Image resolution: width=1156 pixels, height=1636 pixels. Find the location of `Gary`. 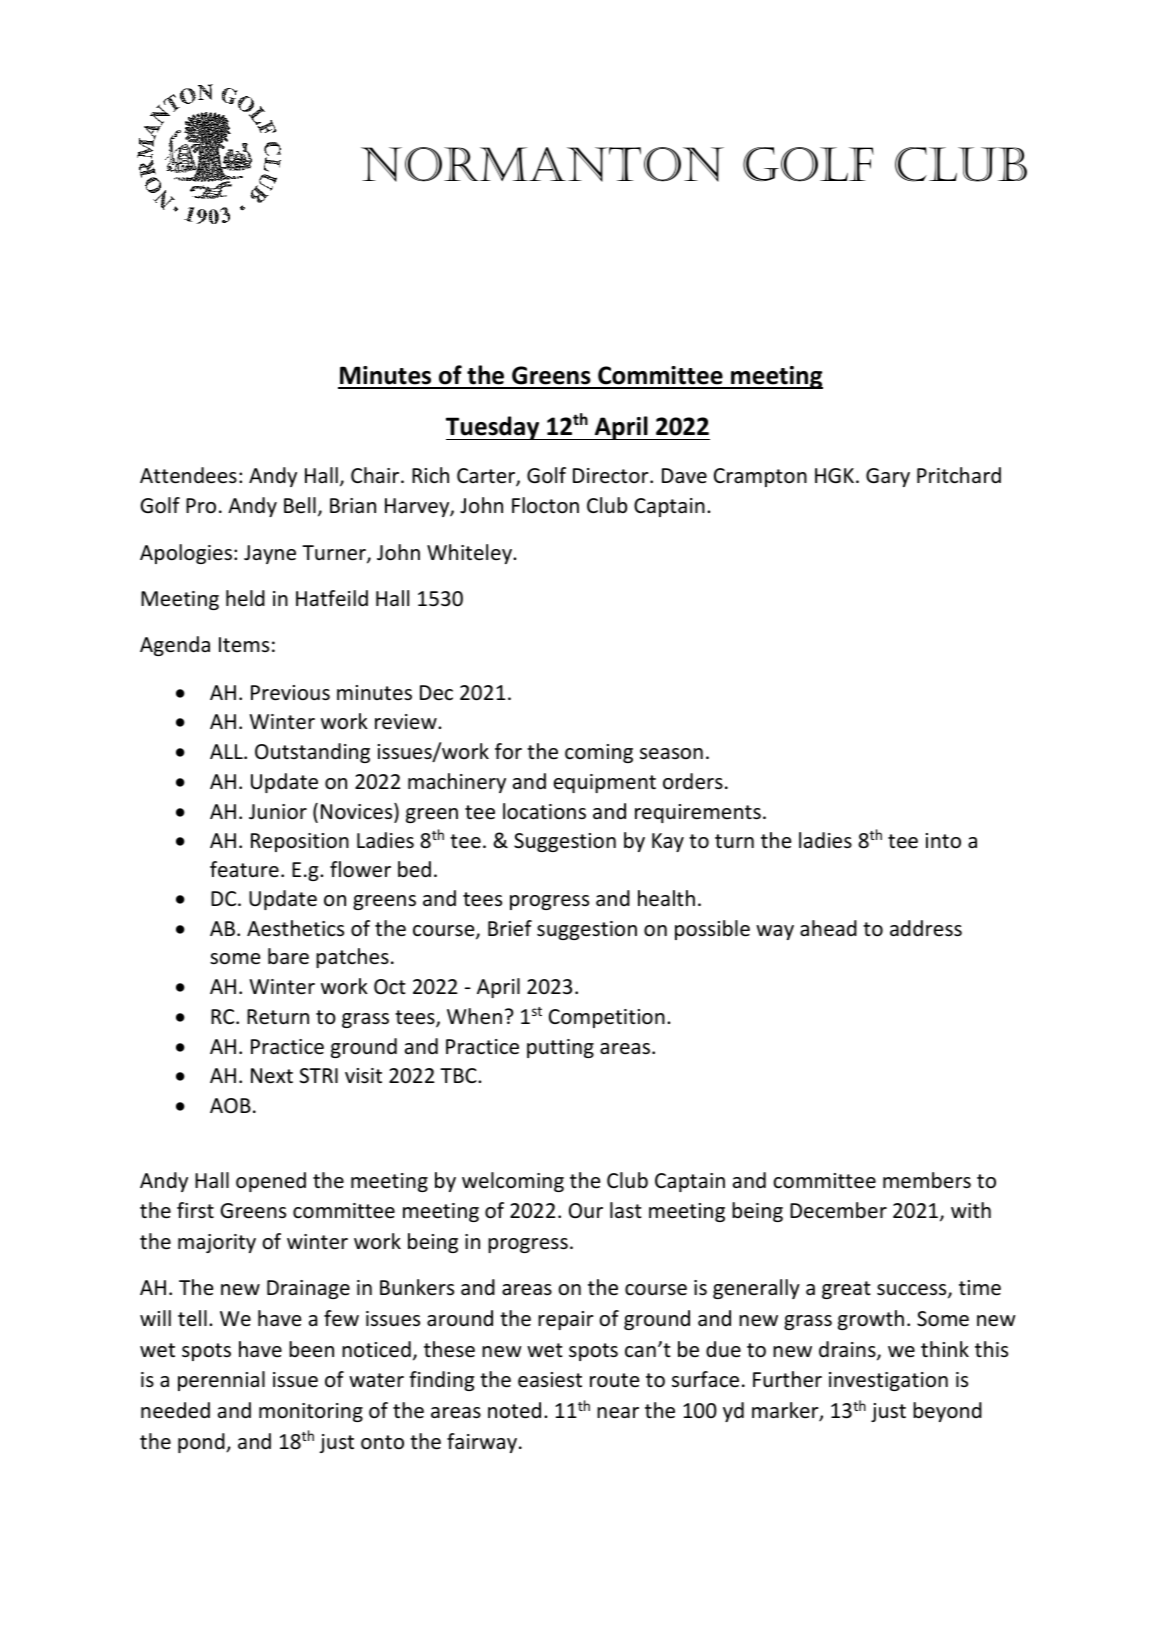

Gary is located at coordinates (888, 477).
